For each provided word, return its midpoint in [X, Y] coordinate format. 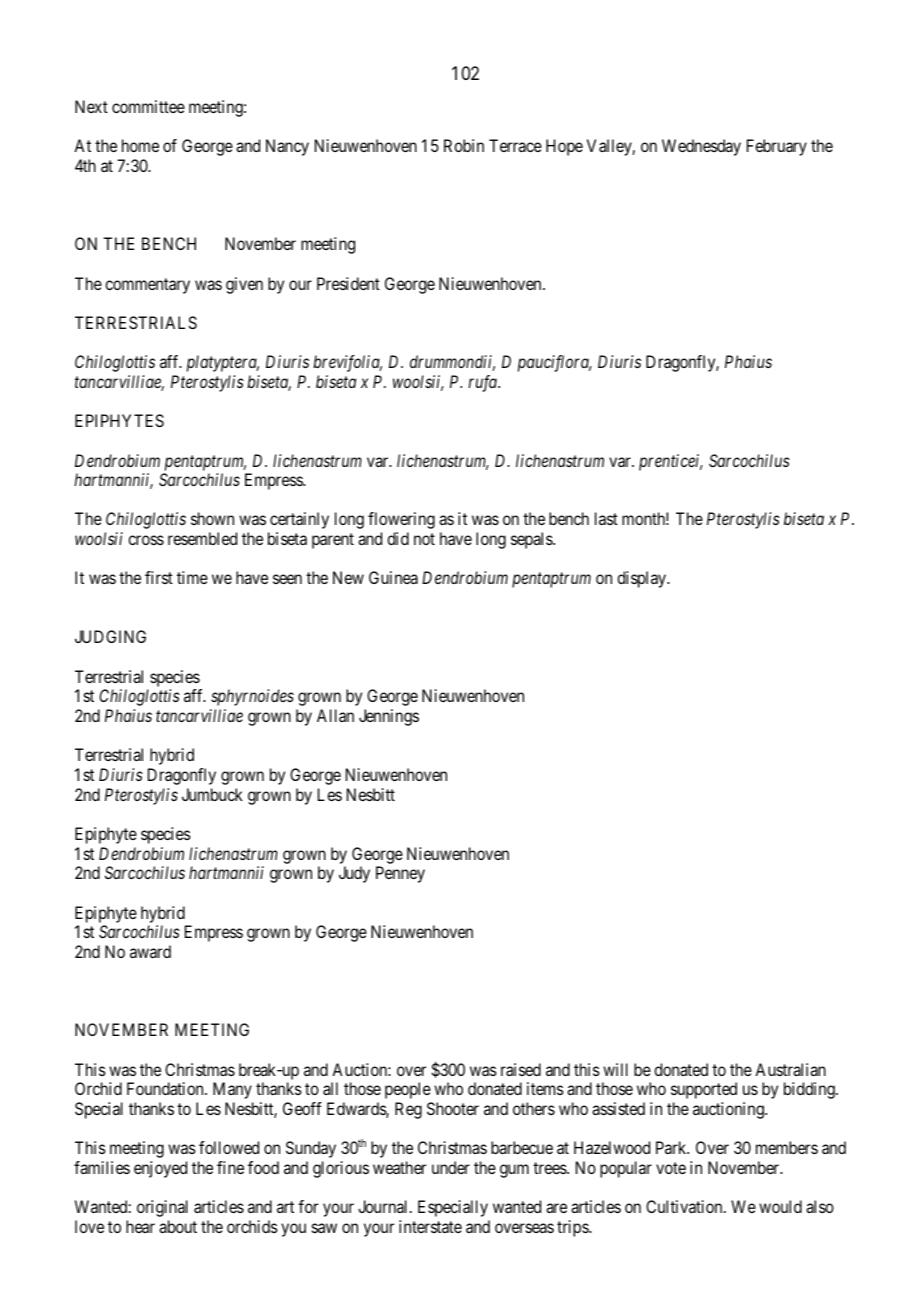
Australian [790, 1069]
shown [212, 518]
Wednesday [701, 147]
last [606, 518]
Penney [400, 874]
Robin [464, 145]
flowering [401, 520]
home [140, 145]
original [162, 1208]
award [150, 951]
